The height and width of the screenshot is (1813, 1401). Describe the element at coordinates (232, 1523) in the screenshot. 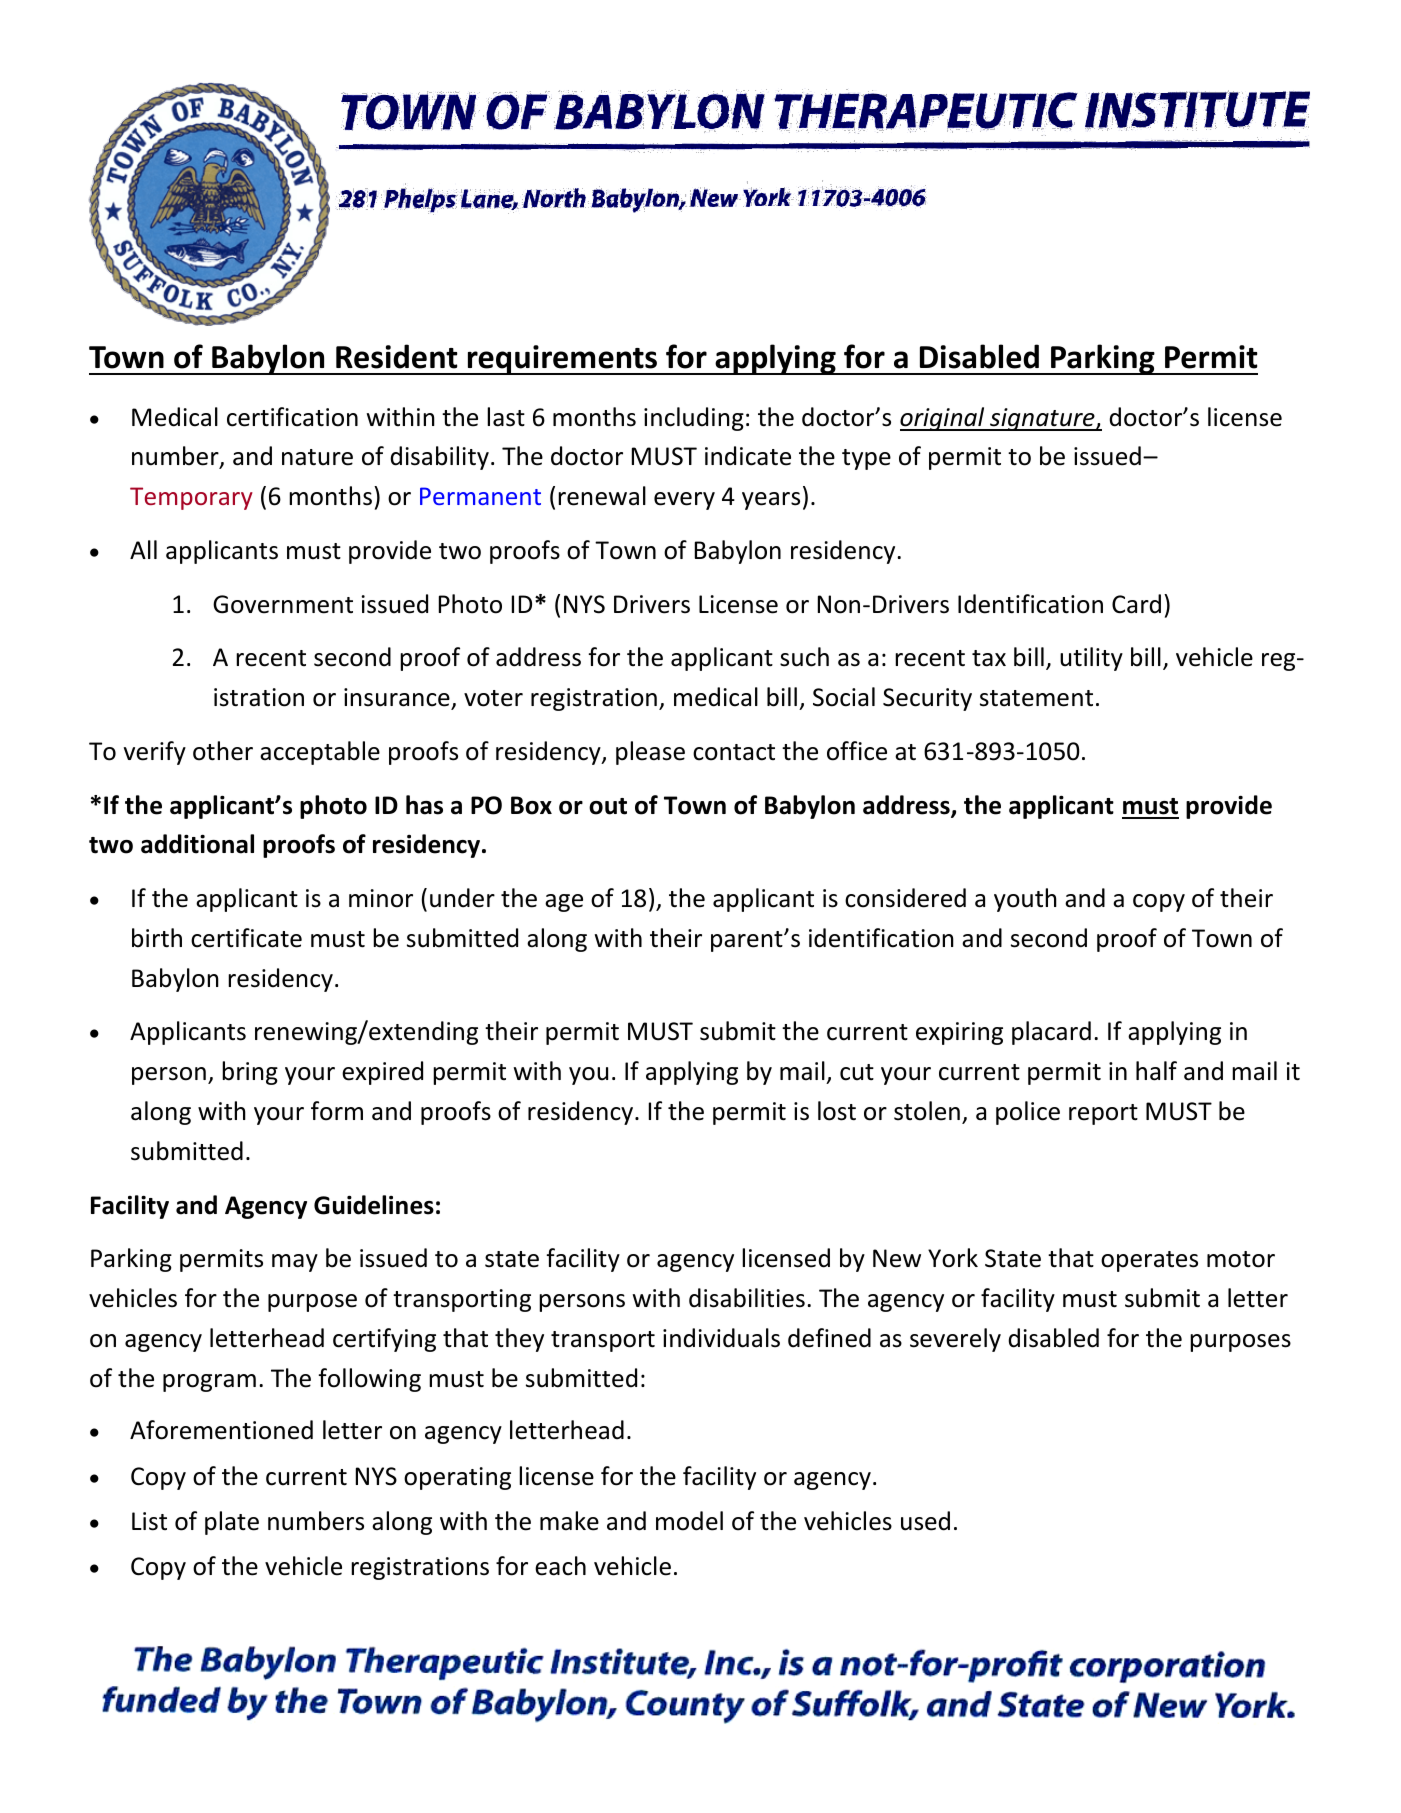

I see `plate` at that location.
